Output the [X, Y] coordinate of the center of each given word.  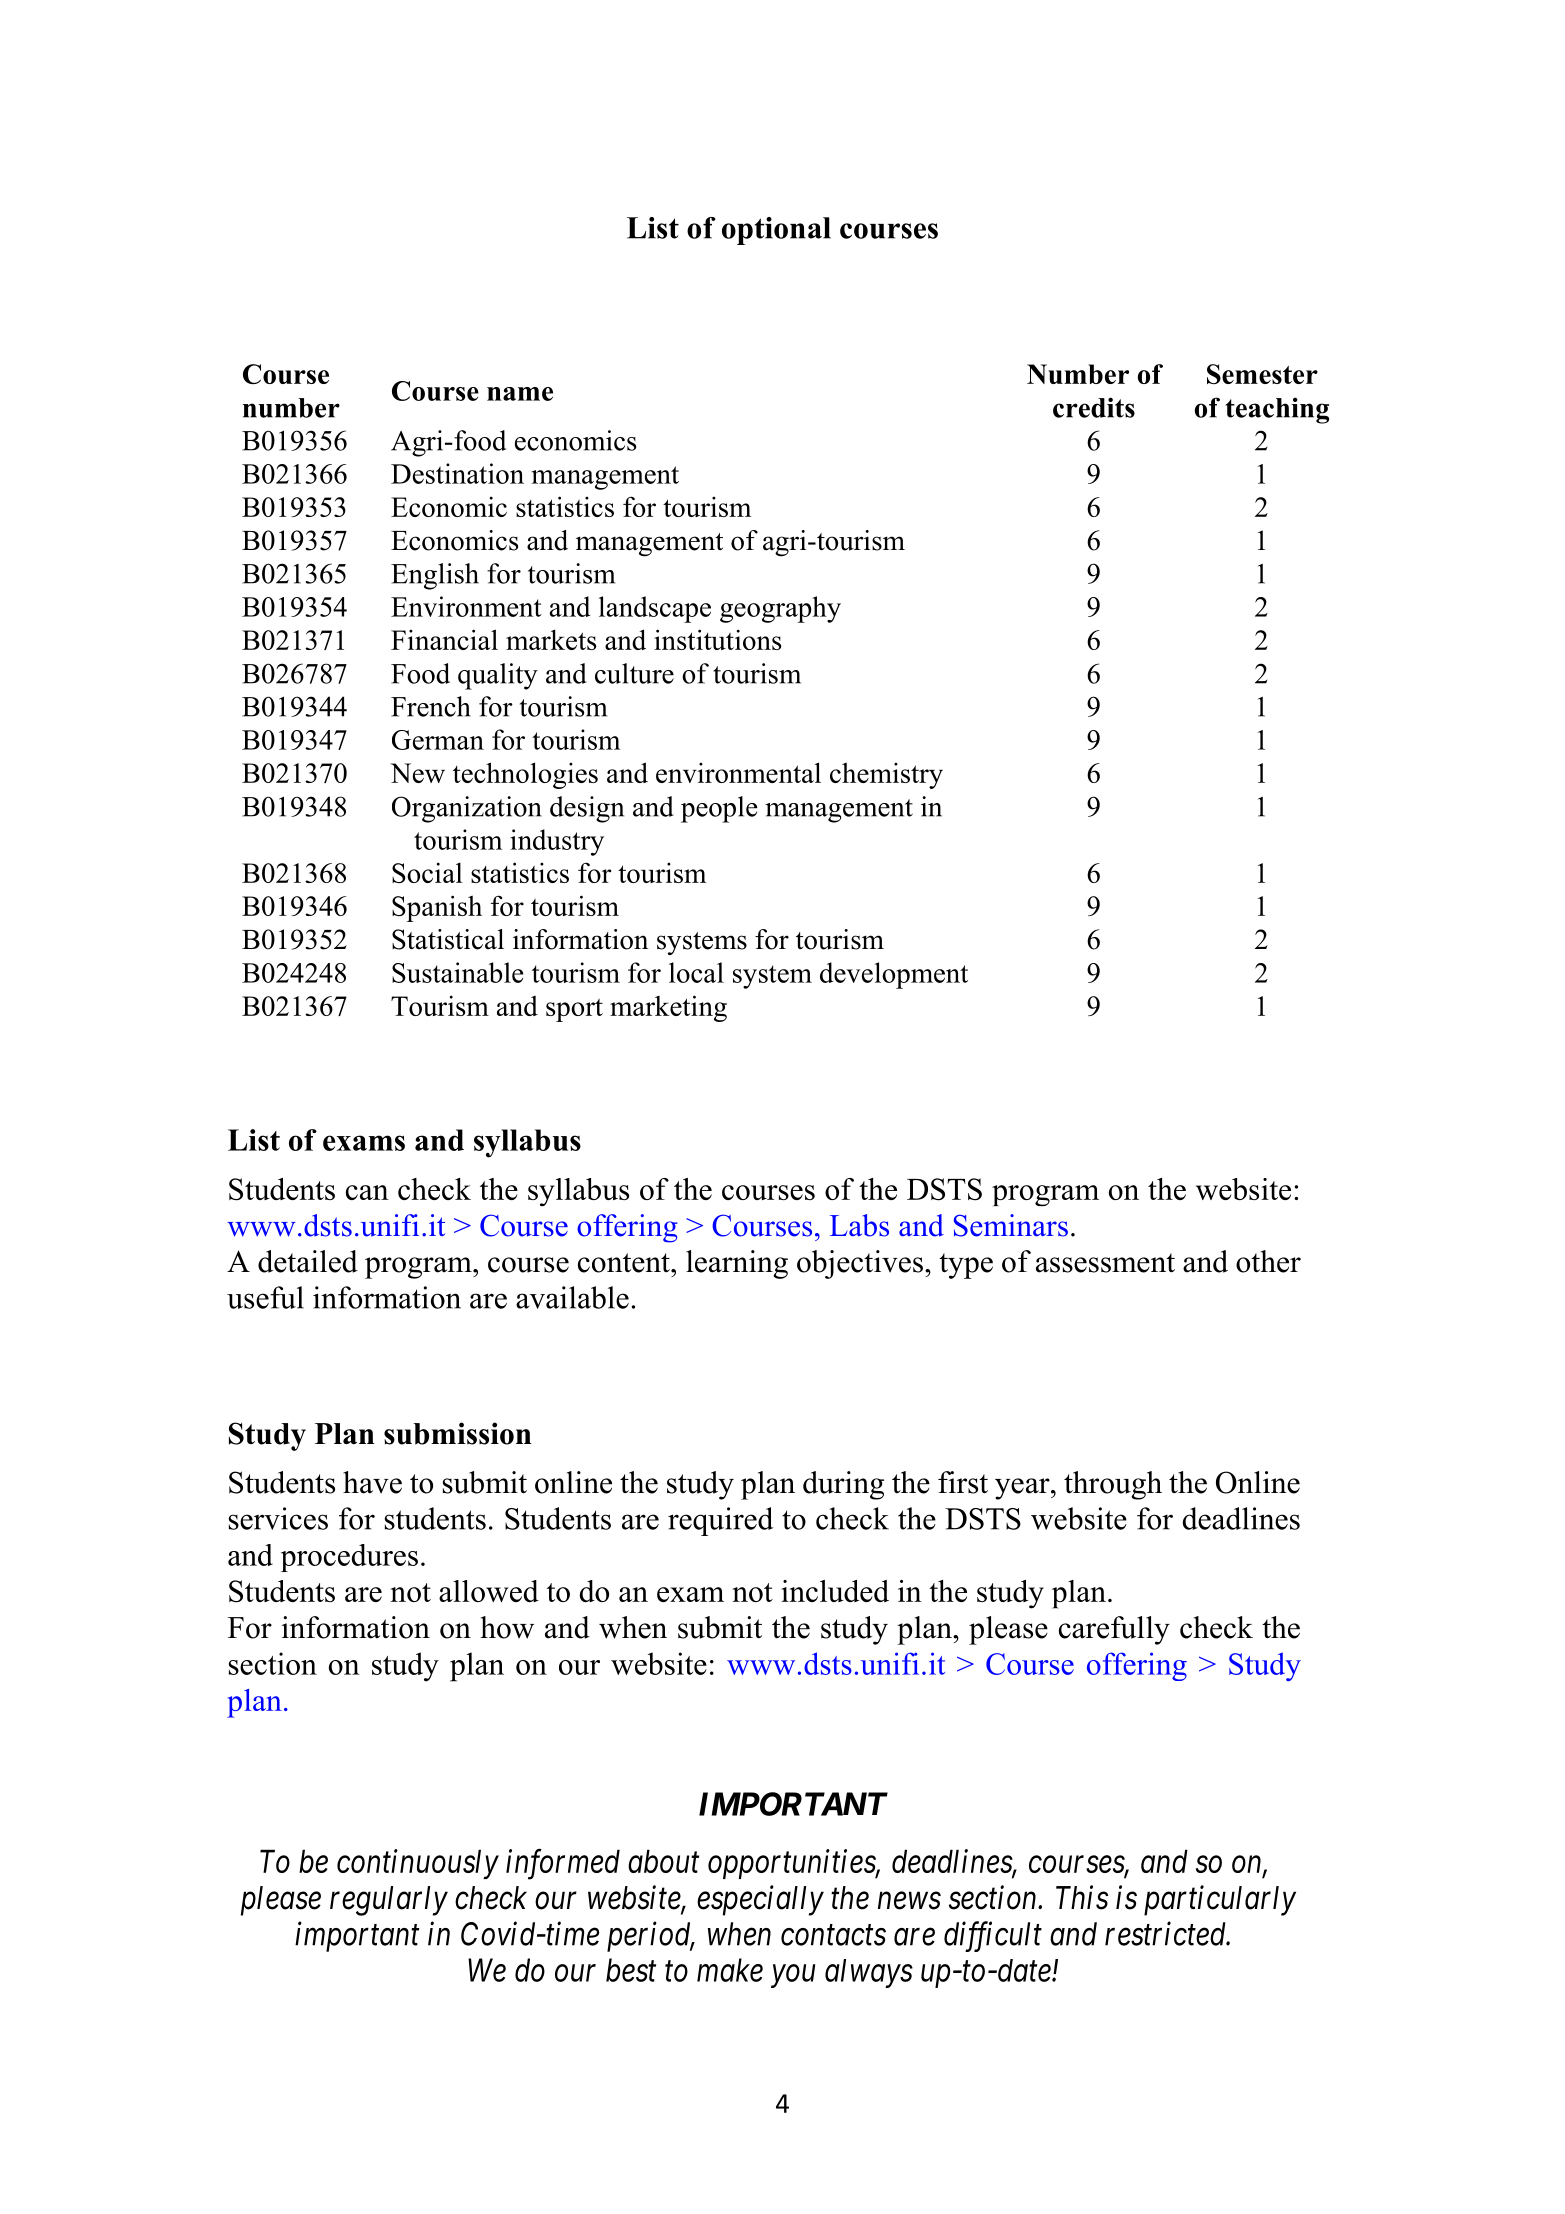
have [372, 1482]
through [1113, 1485]
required [720, 1521]
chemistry [886, 775]
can [367, 1192]
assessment [1105, 1263]
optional [776, 231]
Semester [1262, 374]
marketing [668, 1008]
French [431, 706]
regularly [389, 1901]
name [520, 394]
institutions [717, 639]
